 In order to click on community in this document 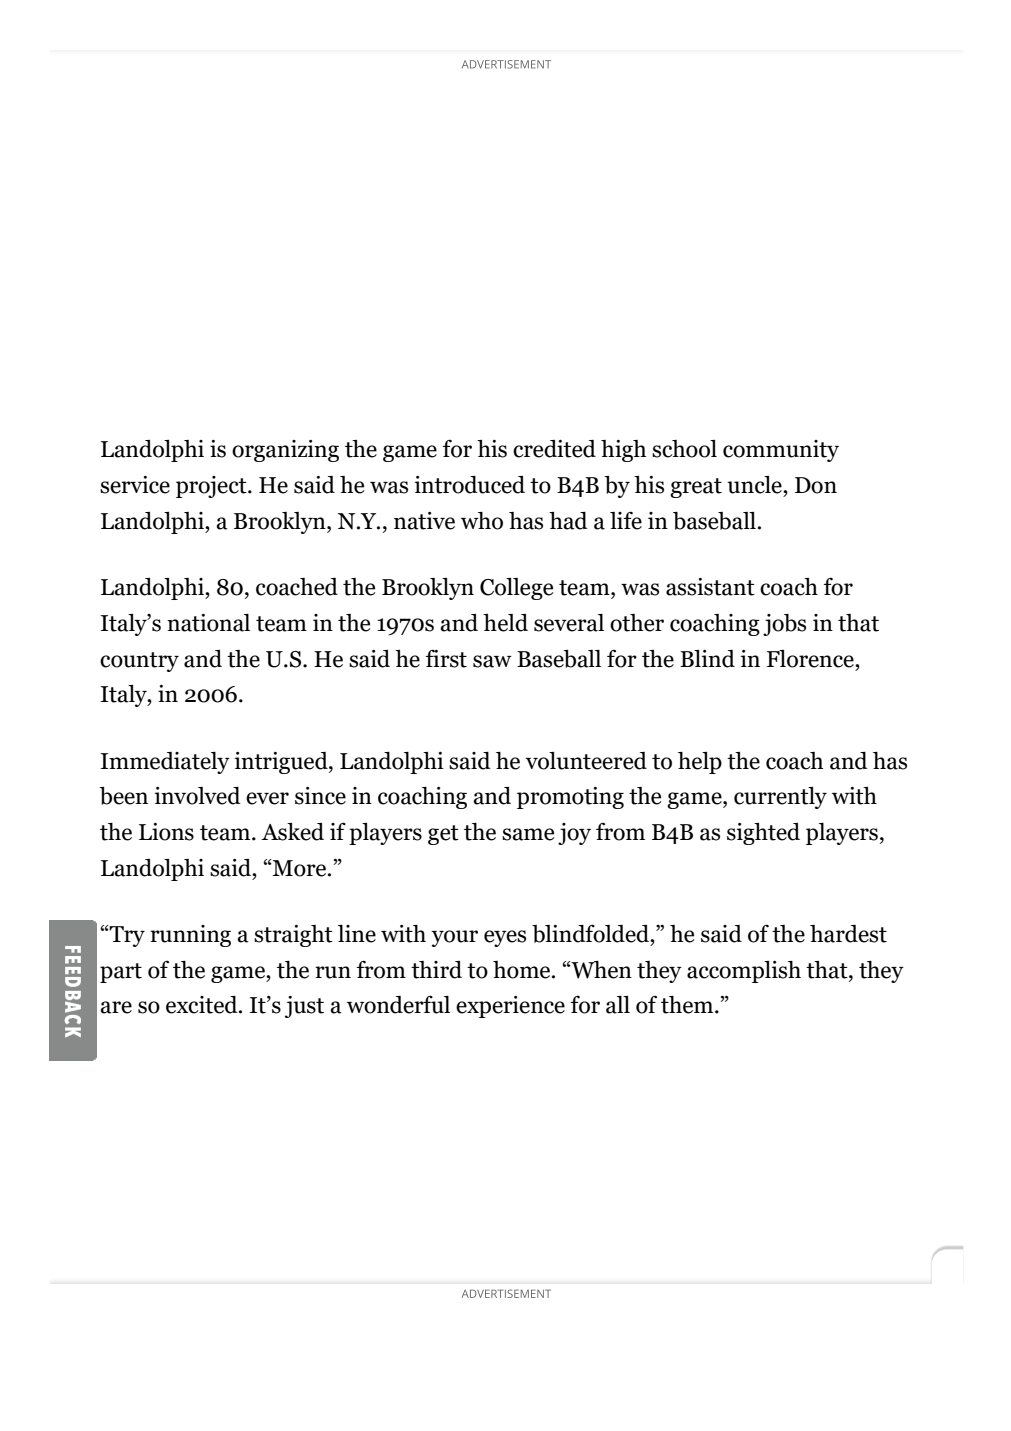, I will do `click(781, 451)`.
